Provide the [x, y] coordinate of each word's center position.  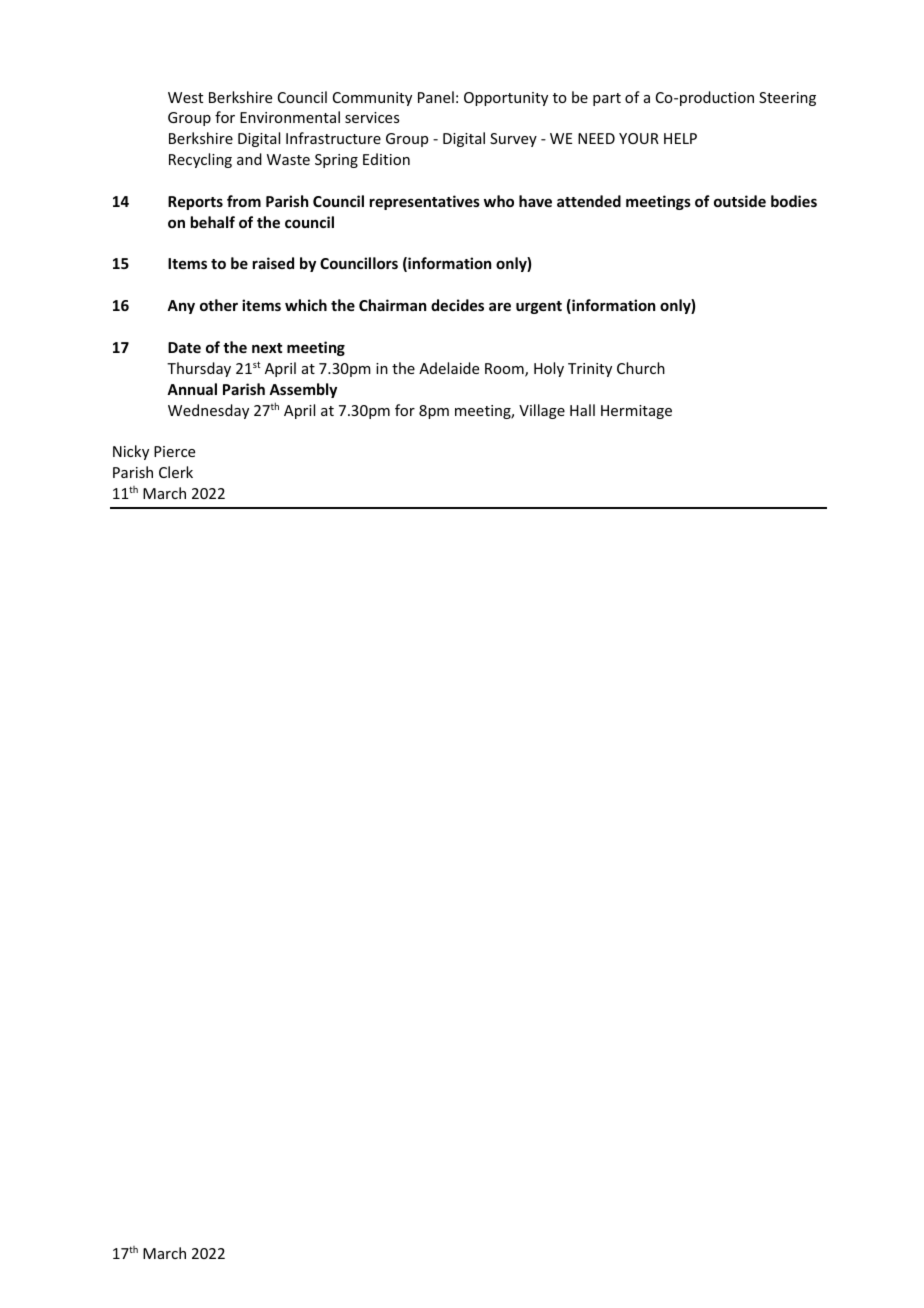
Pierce [174, 451]
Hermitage [636, 412]
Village [542, 411]
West [185, 97]
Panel [436, 97]
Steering [787, 99]
